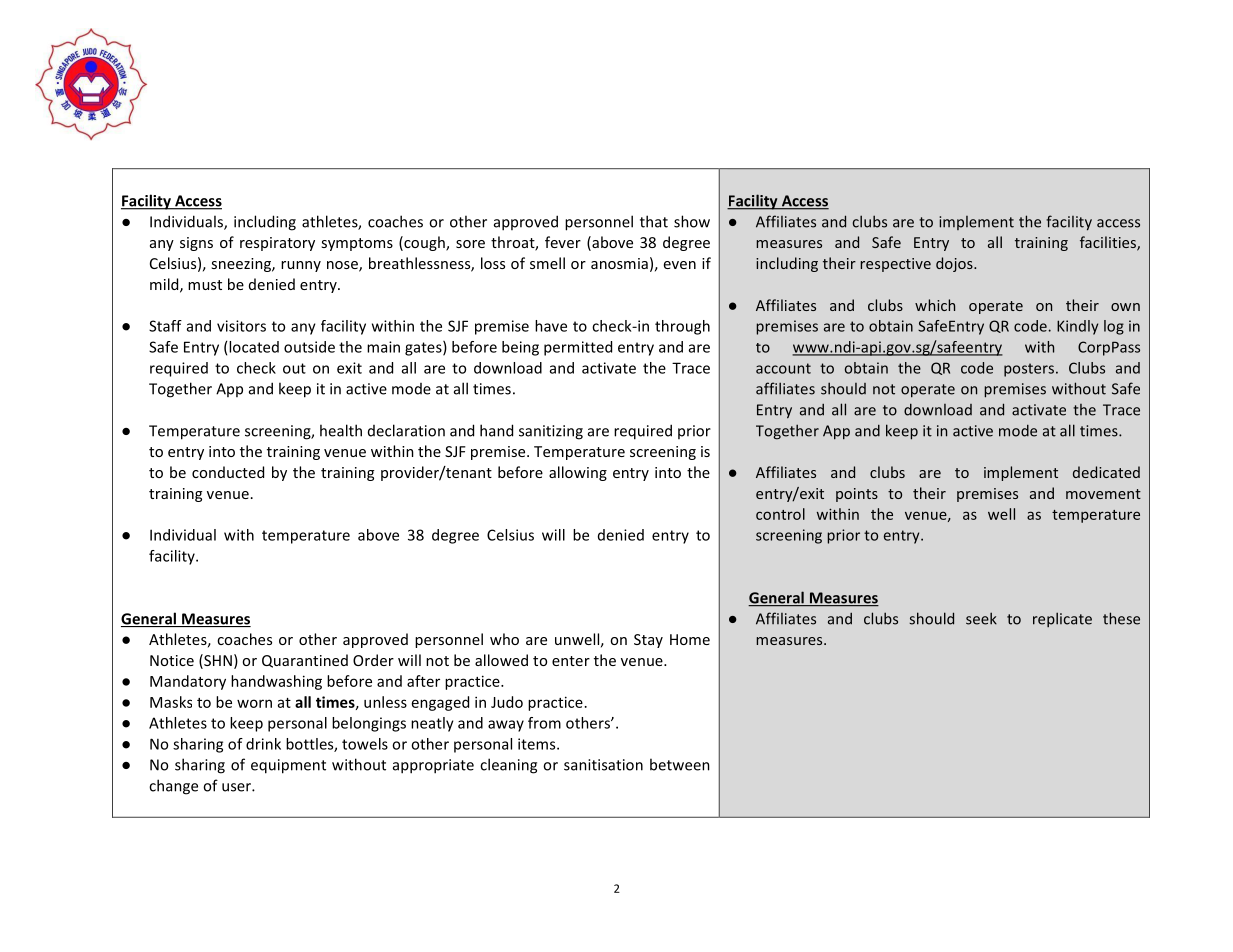  What do you see at coordinates (981, 618) in the screenshot?
I see `seek` at bounding box center [981, 618].
